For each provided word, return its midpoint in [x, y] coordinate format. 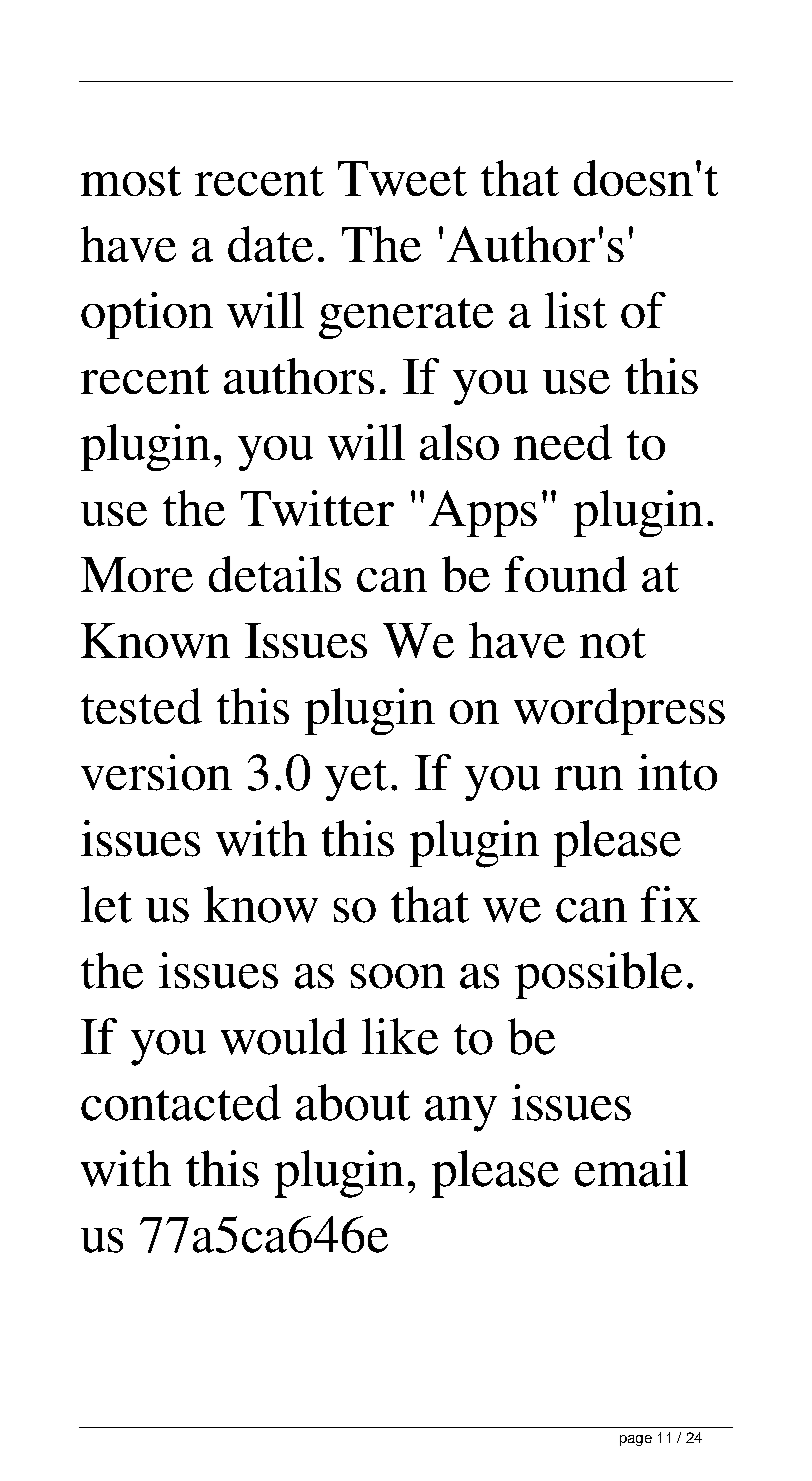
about [353, 1102]
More [137, 574]
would [284, 1036]
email [631, 1168]
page [636, 1440]
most [131, 181]
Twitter [317, 508]
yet [356, 780]
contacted [181, 1102]
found [566, 574]
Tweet [402, 178]
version [156, 772]
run [589, 778]
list [576, 310]
